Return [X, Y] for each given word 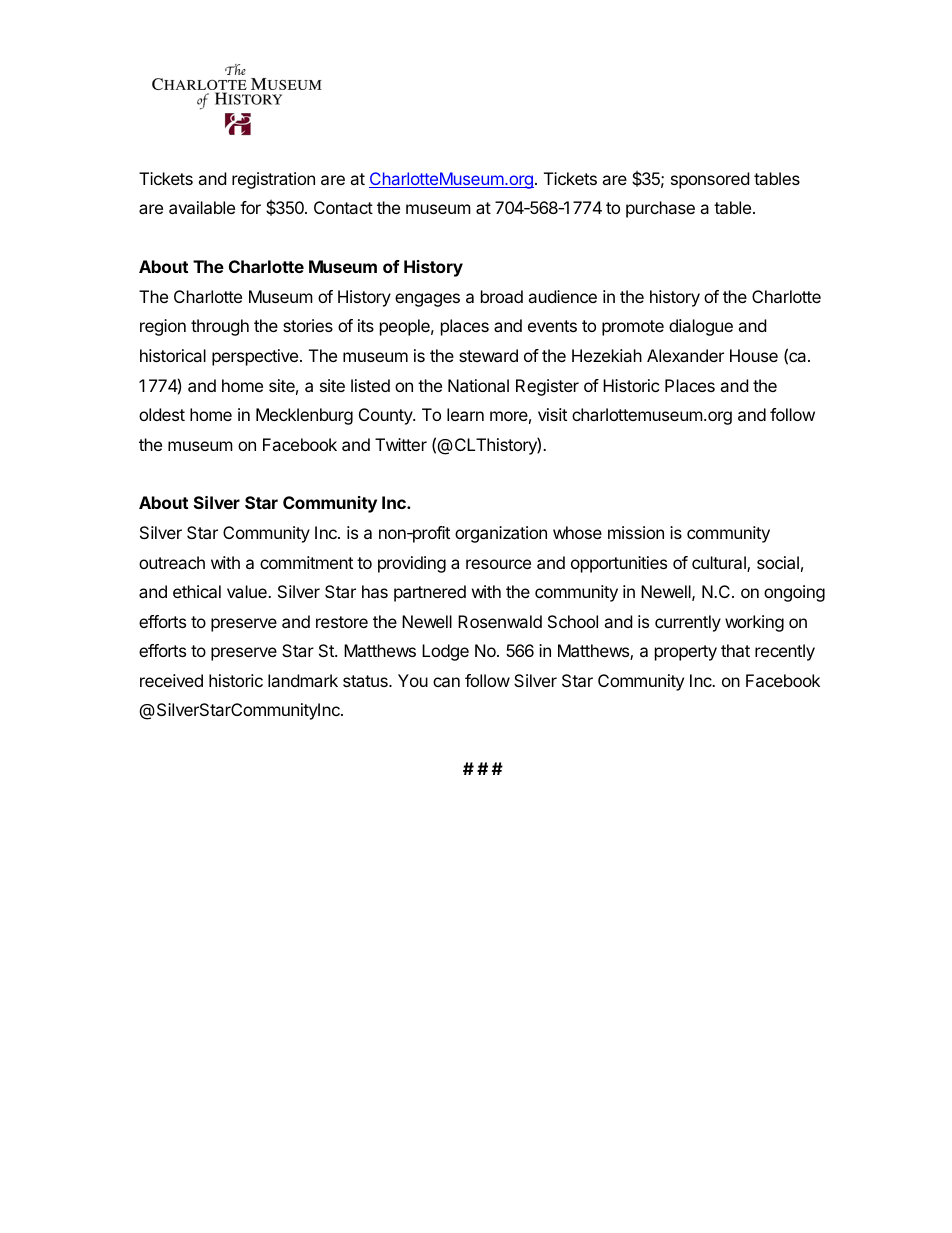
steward [488, 355]
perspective [255, 357]
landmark [303, 680]
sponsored [710, 180]
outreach [172, 562]
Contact [343, 207]
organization [501, 534]
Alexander [685, 355]
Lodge [445, 652]
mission [636, 532]
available [202, 207]
